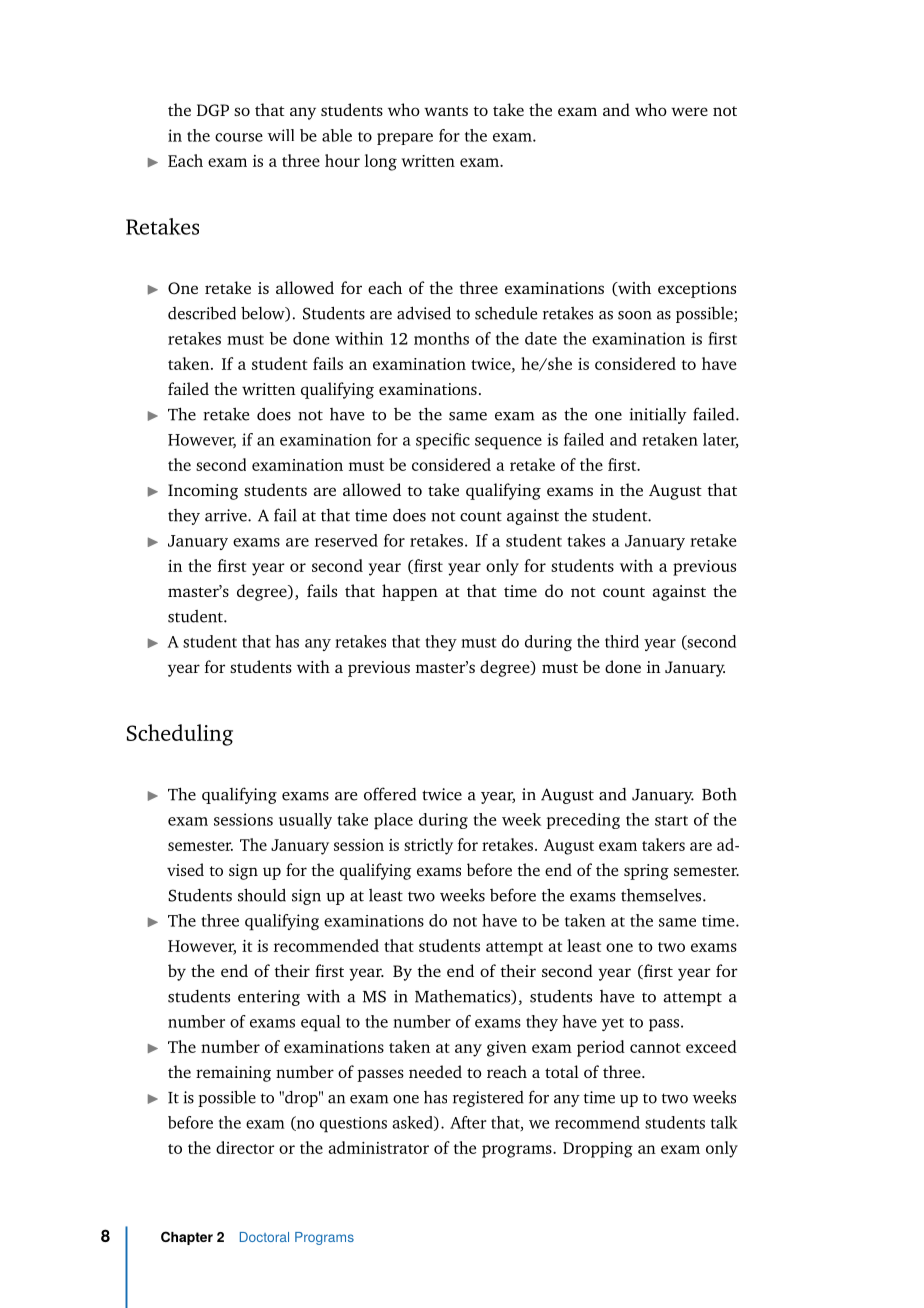  I want to click on Scheduling, so click(180, 735).
